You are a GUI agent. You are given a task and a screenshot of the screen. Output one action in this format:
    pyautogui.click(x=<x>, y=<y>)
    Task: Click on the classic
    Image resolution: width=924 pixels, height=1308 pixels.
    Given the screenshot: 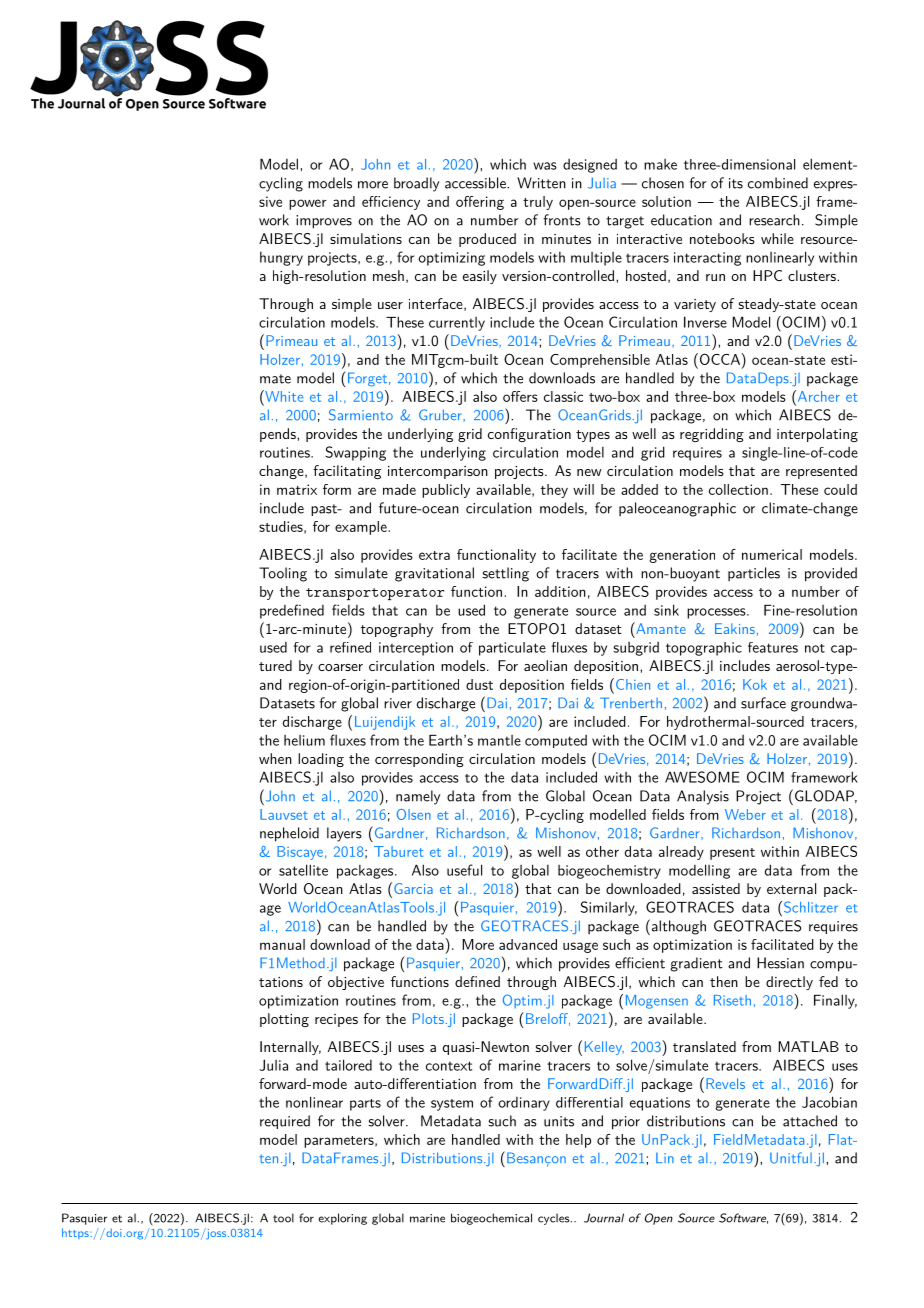 What is the action you would take?
    pyautogui.click(x=563, y=396)
